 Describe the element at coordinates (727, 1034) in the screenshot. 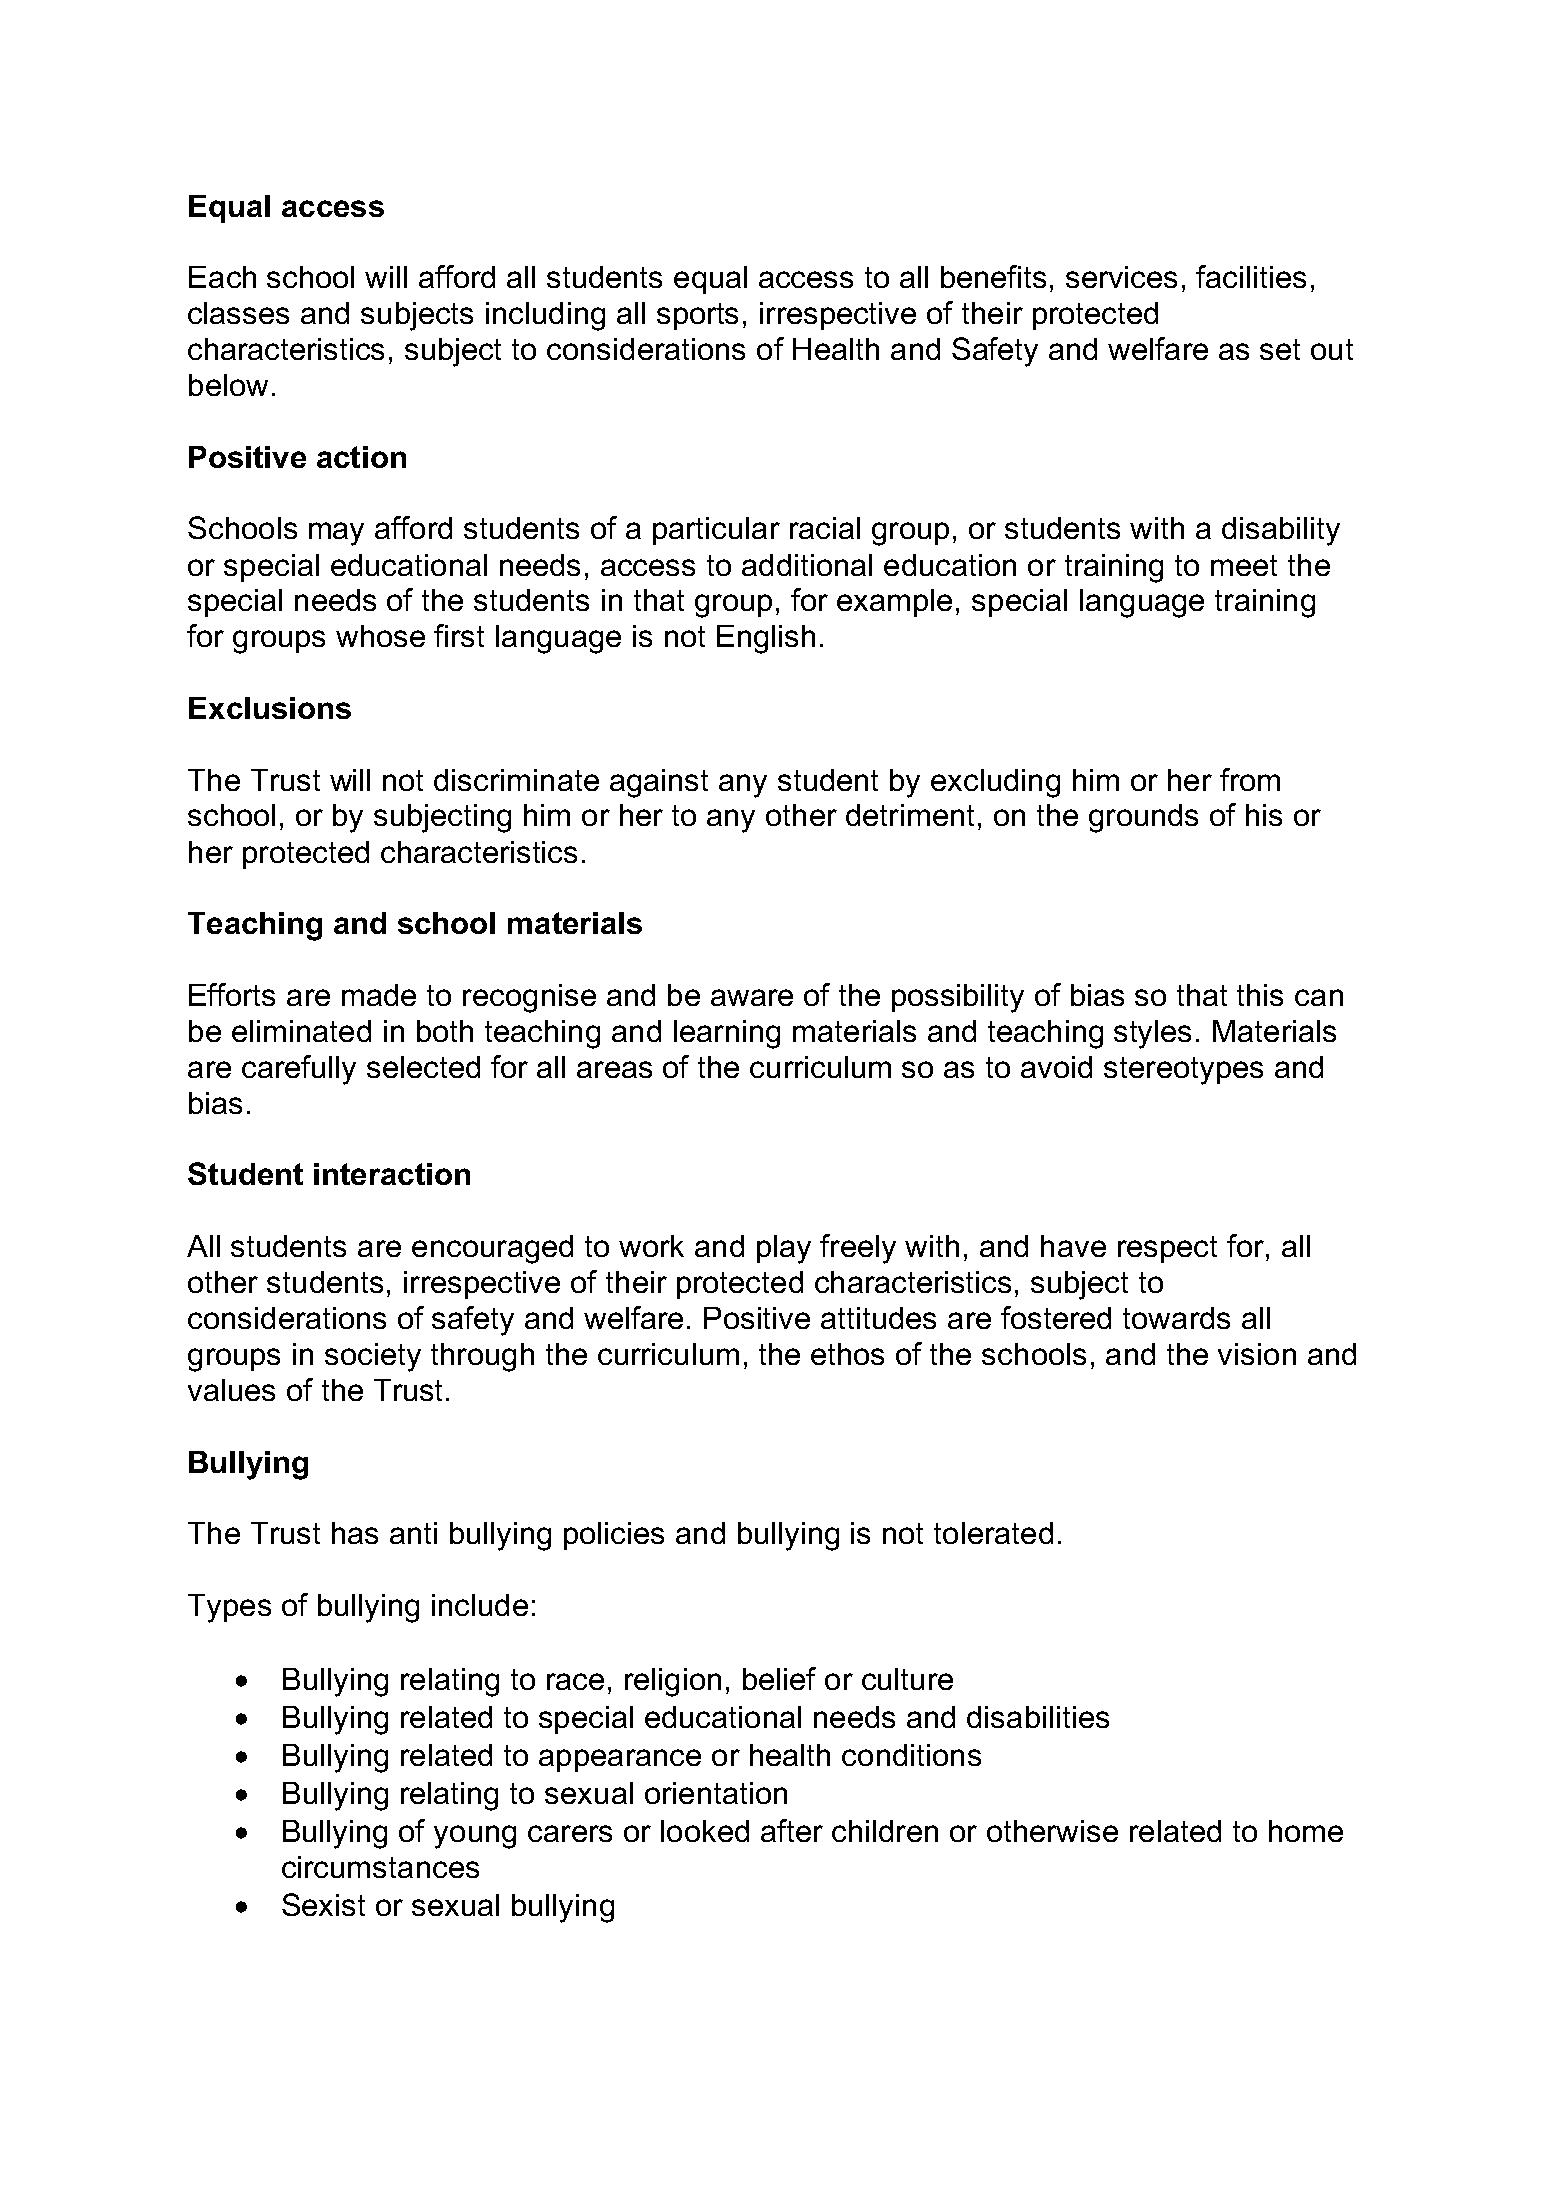

I see `learning` at that location.
